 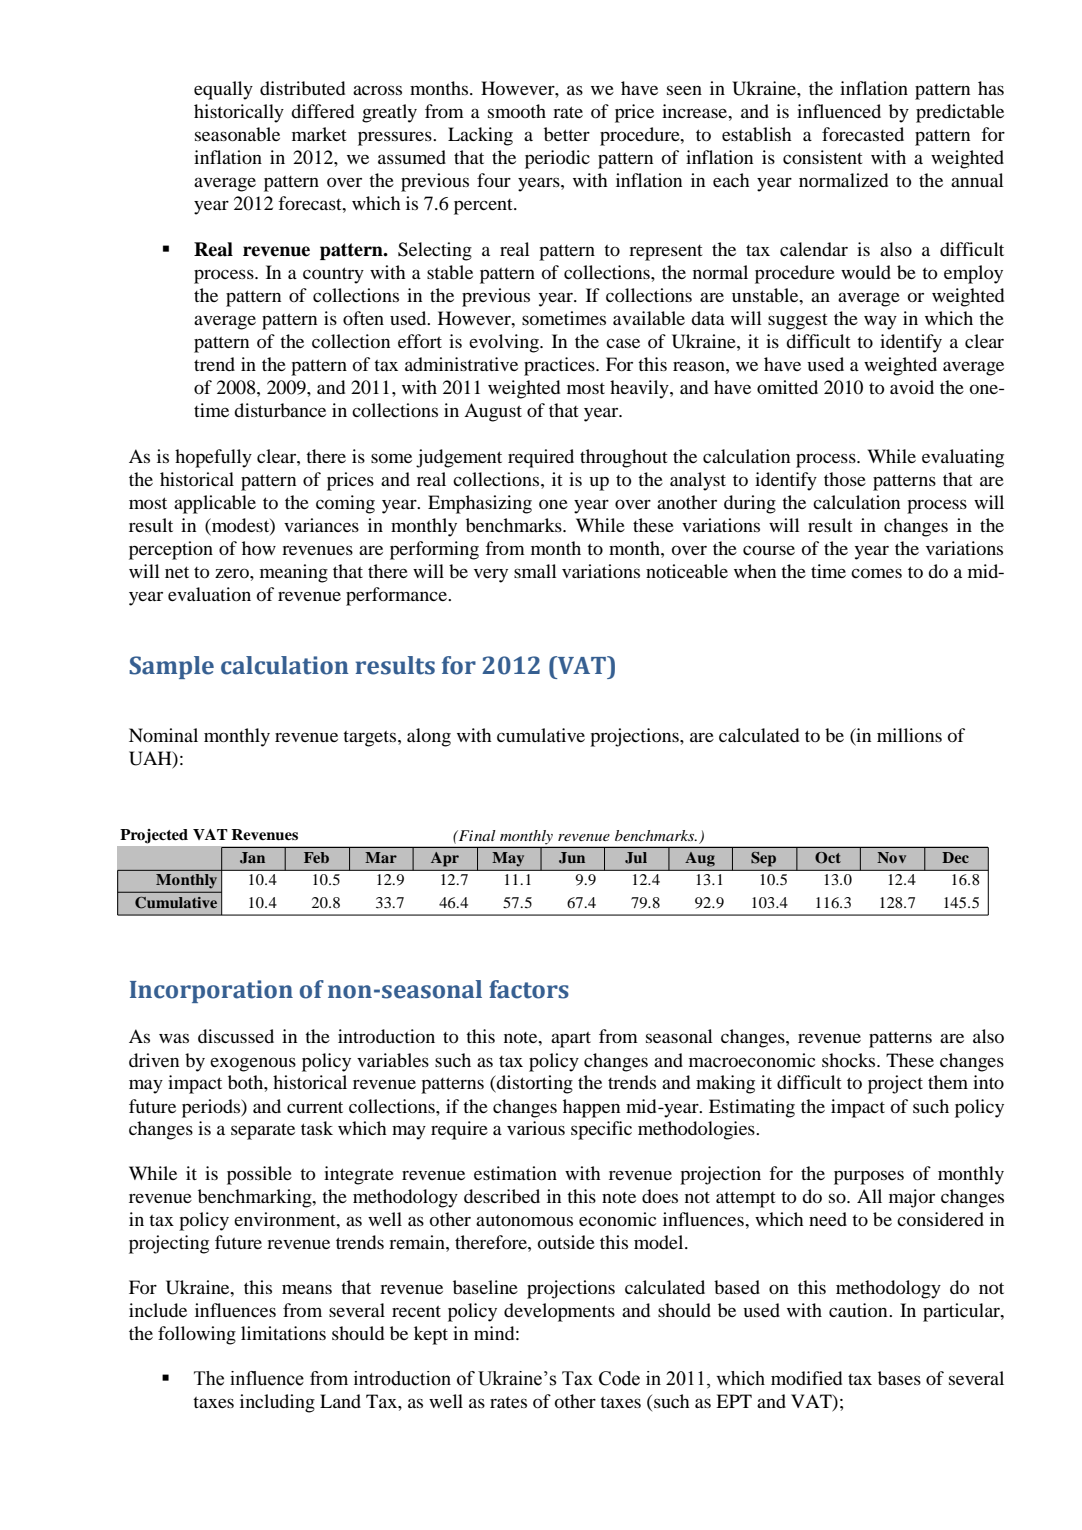 What do you see at coordinates (572, 858) in the screenshot?
I see `Jun` at bounding box center [572, 858].
